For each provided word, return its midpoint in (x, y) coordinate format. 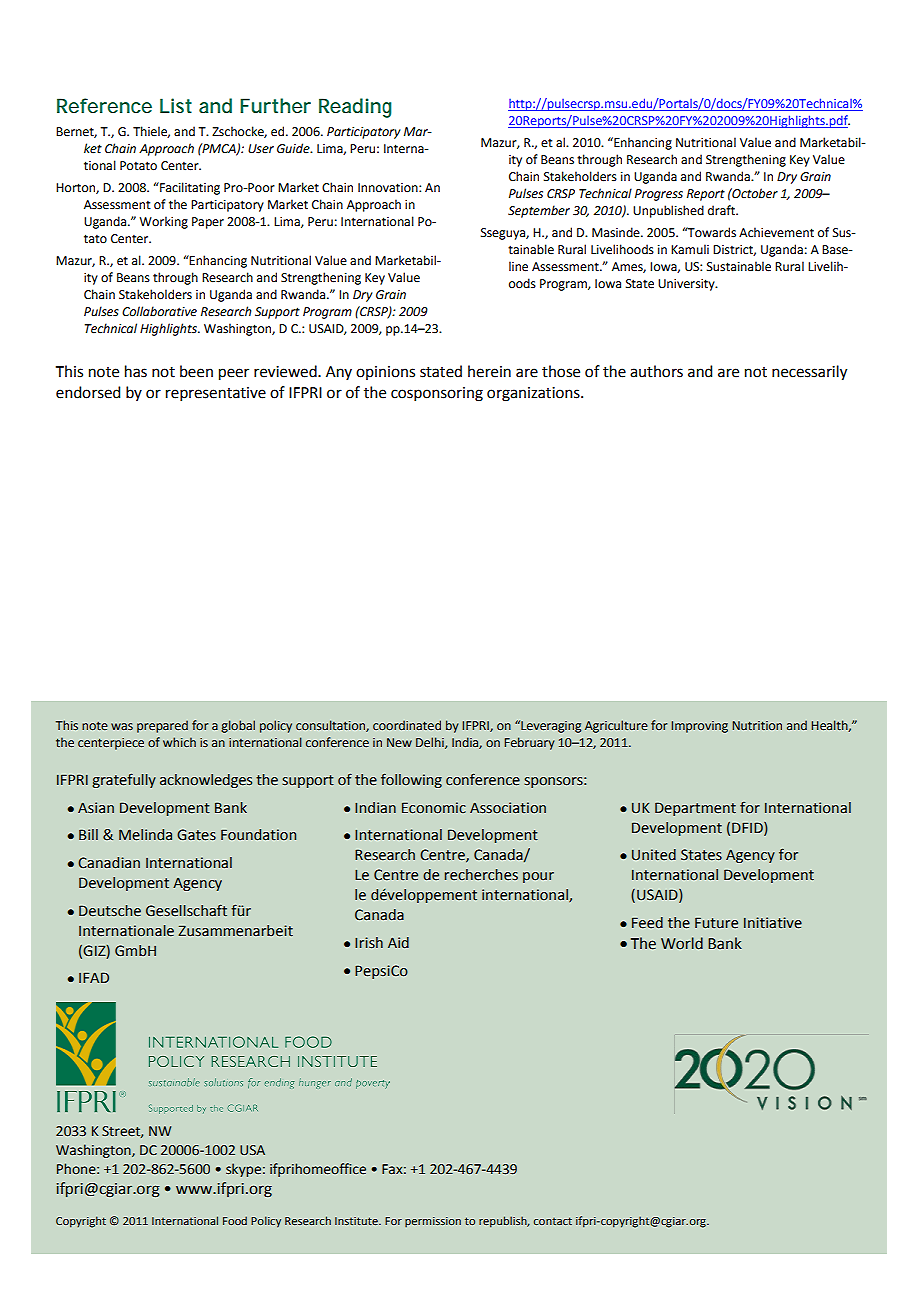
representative (216, 394)
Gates (196, 835)
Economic (434, 808)
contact (553, 1221)
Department (695, 809)
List (176, 105)
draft (722, 210)
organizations (534, 394)
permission (433, 1222)
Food (235, 1220)
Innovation (389, 188)
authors (656, 371)
